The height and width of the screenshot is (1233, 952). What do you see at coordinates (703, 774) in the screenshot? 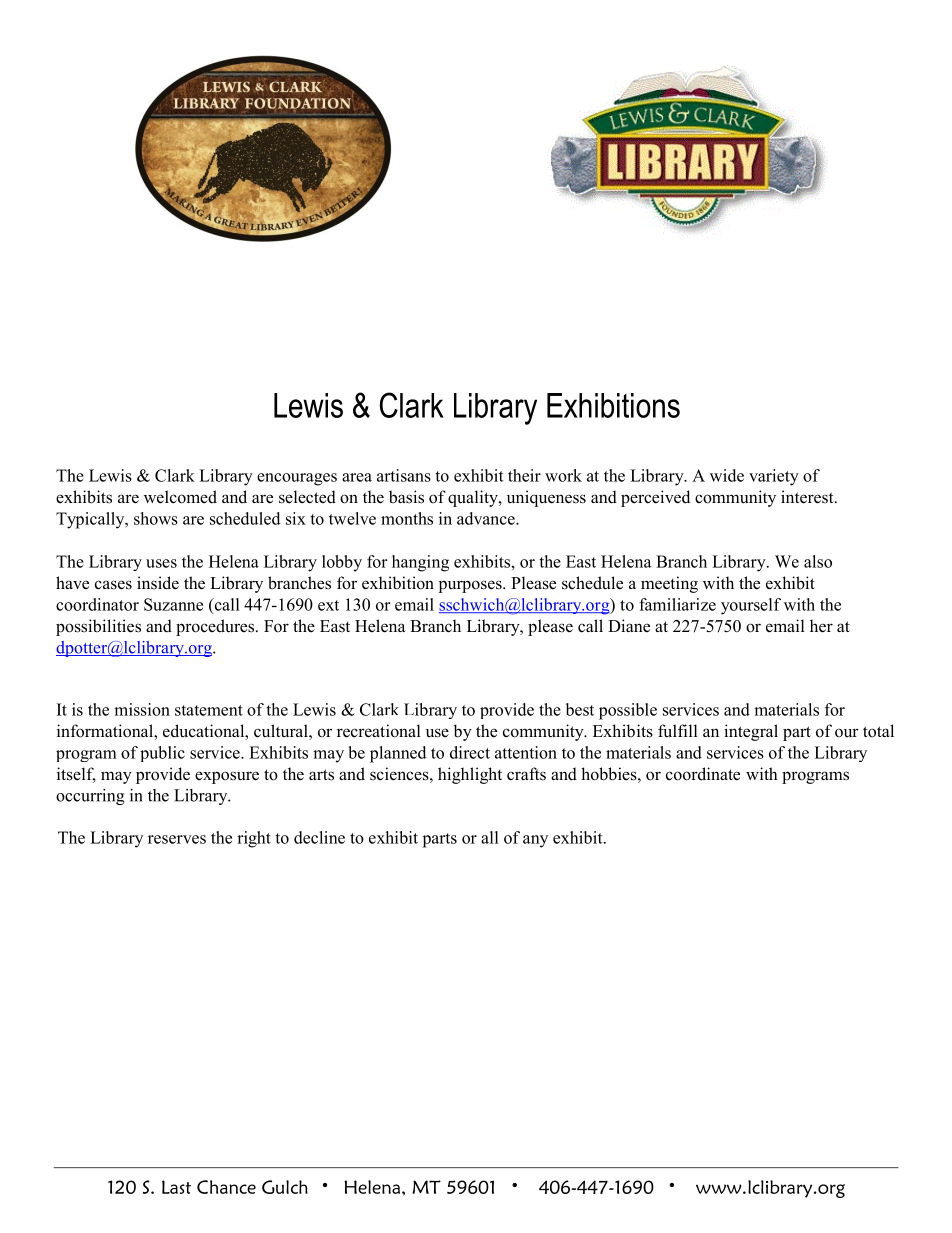
I see `coordinate` at bounding box center [703, 774].
